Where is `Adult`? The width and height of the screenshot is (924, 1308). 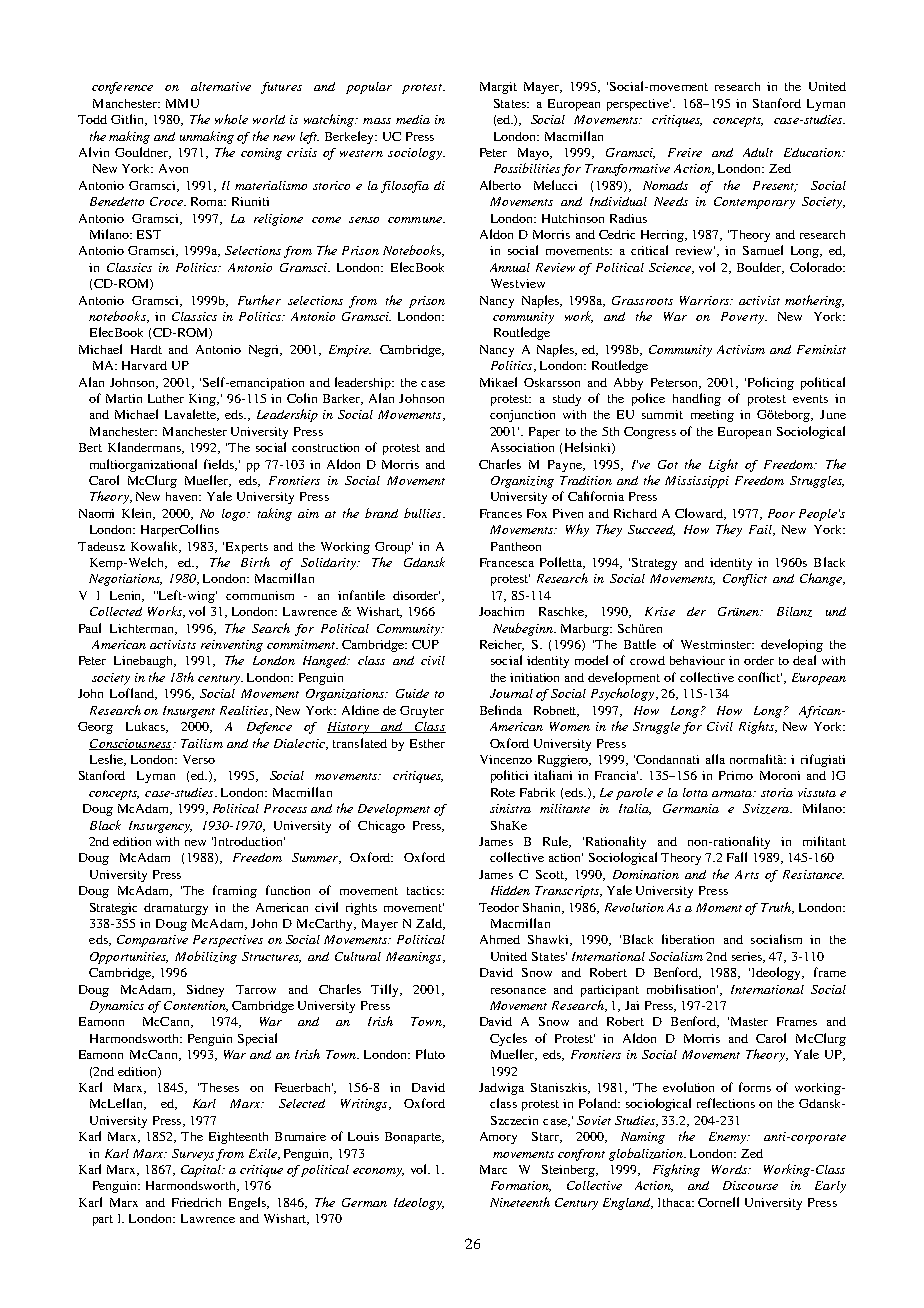
Adult is located at coordinates (758, 152).
